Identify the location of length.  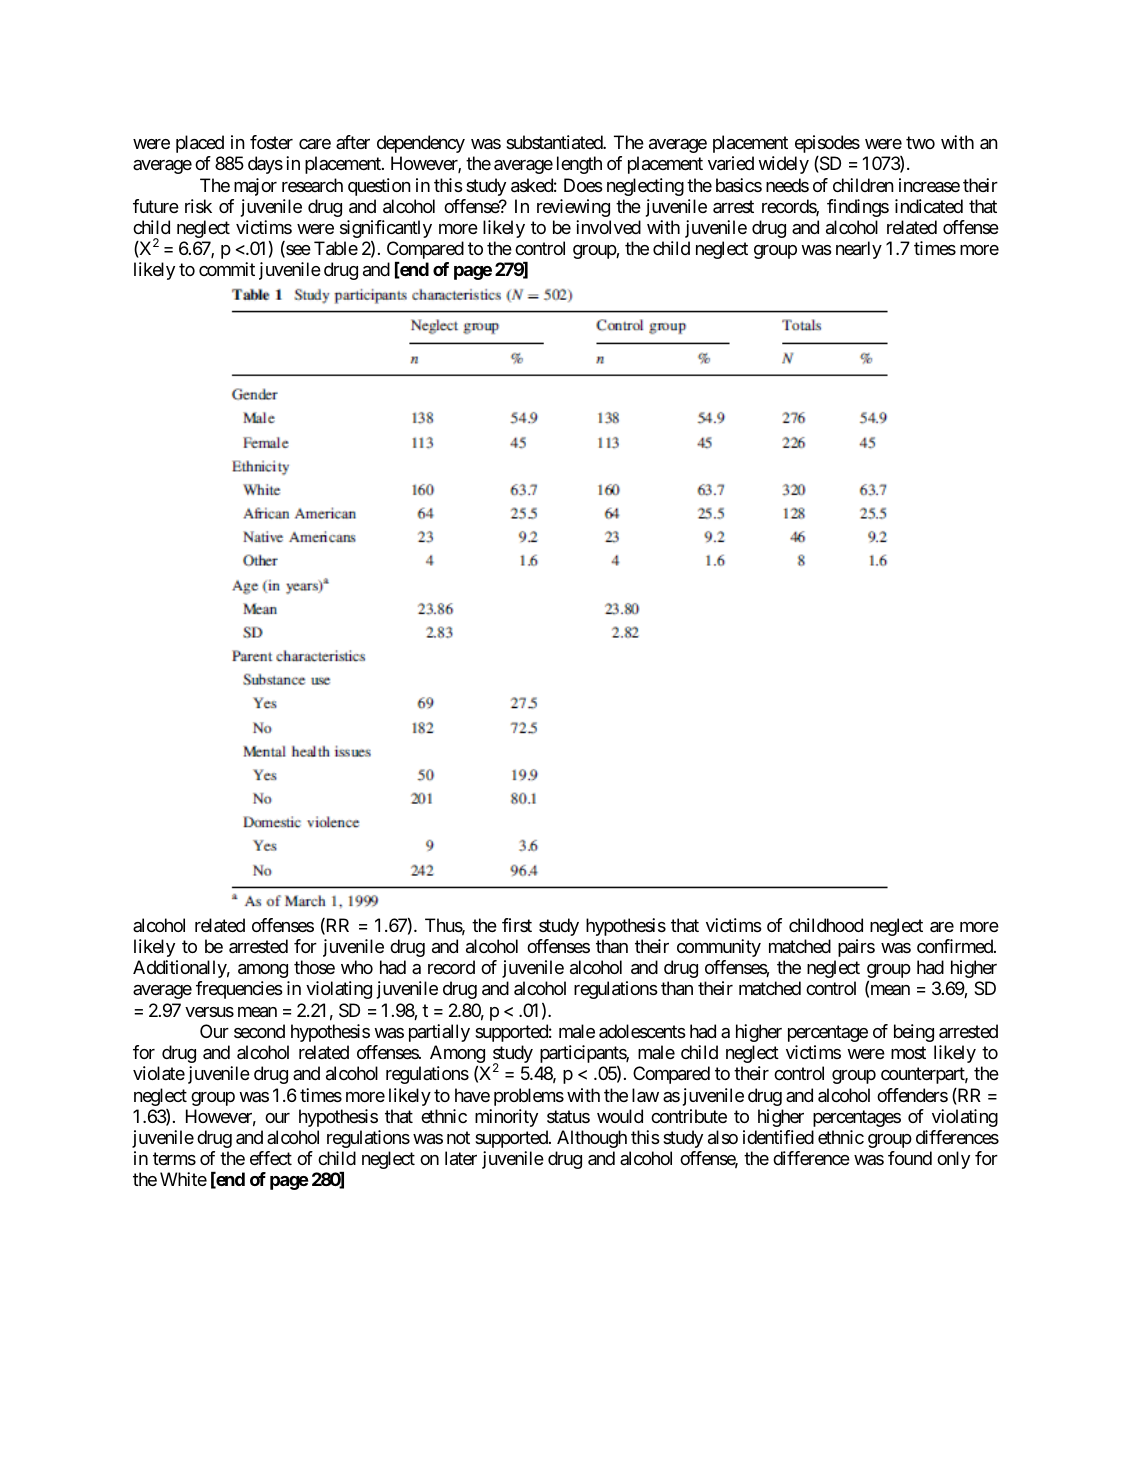
(579, 165).
